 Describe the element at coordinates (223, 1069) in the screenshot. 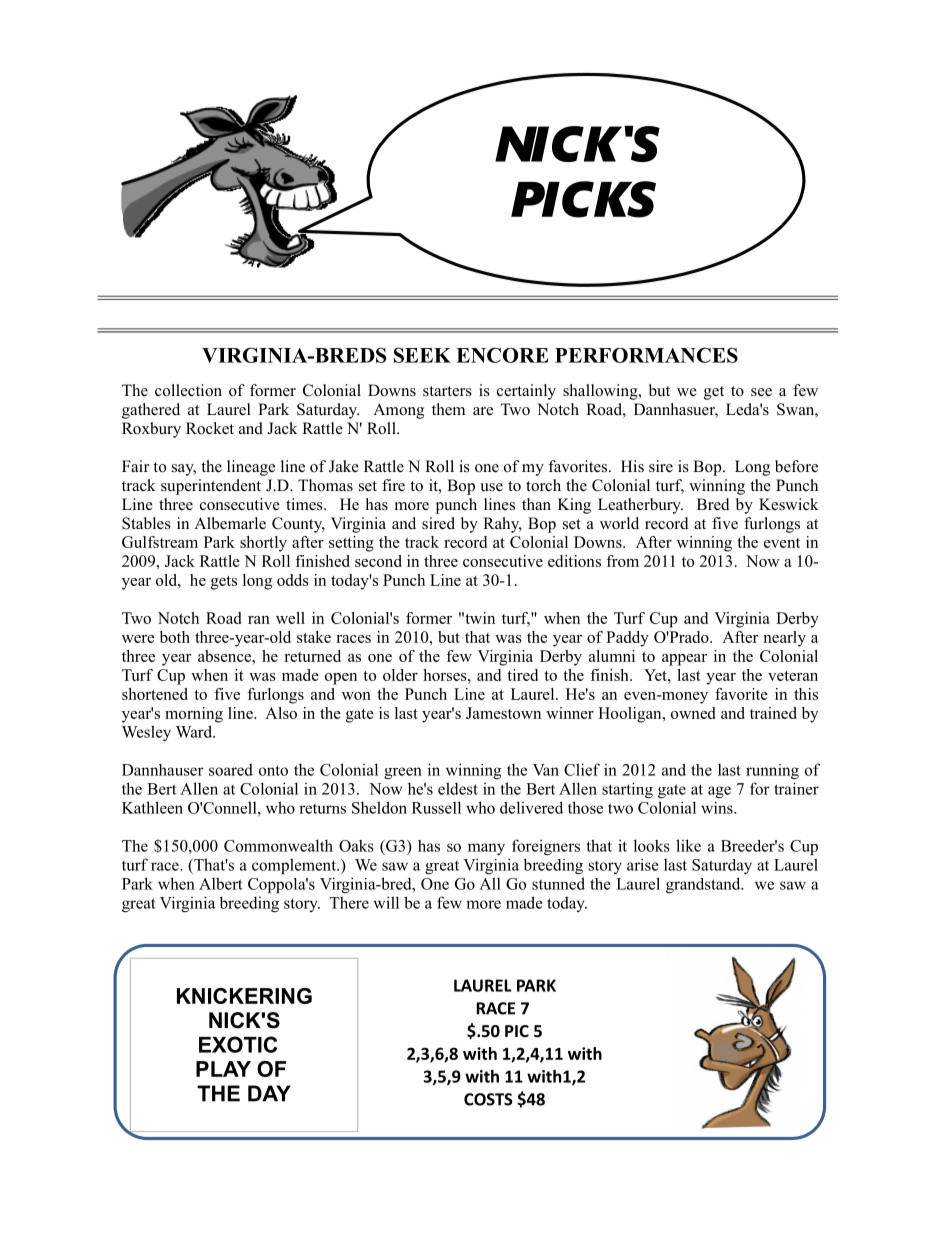

I see `PLAY` at that location.
